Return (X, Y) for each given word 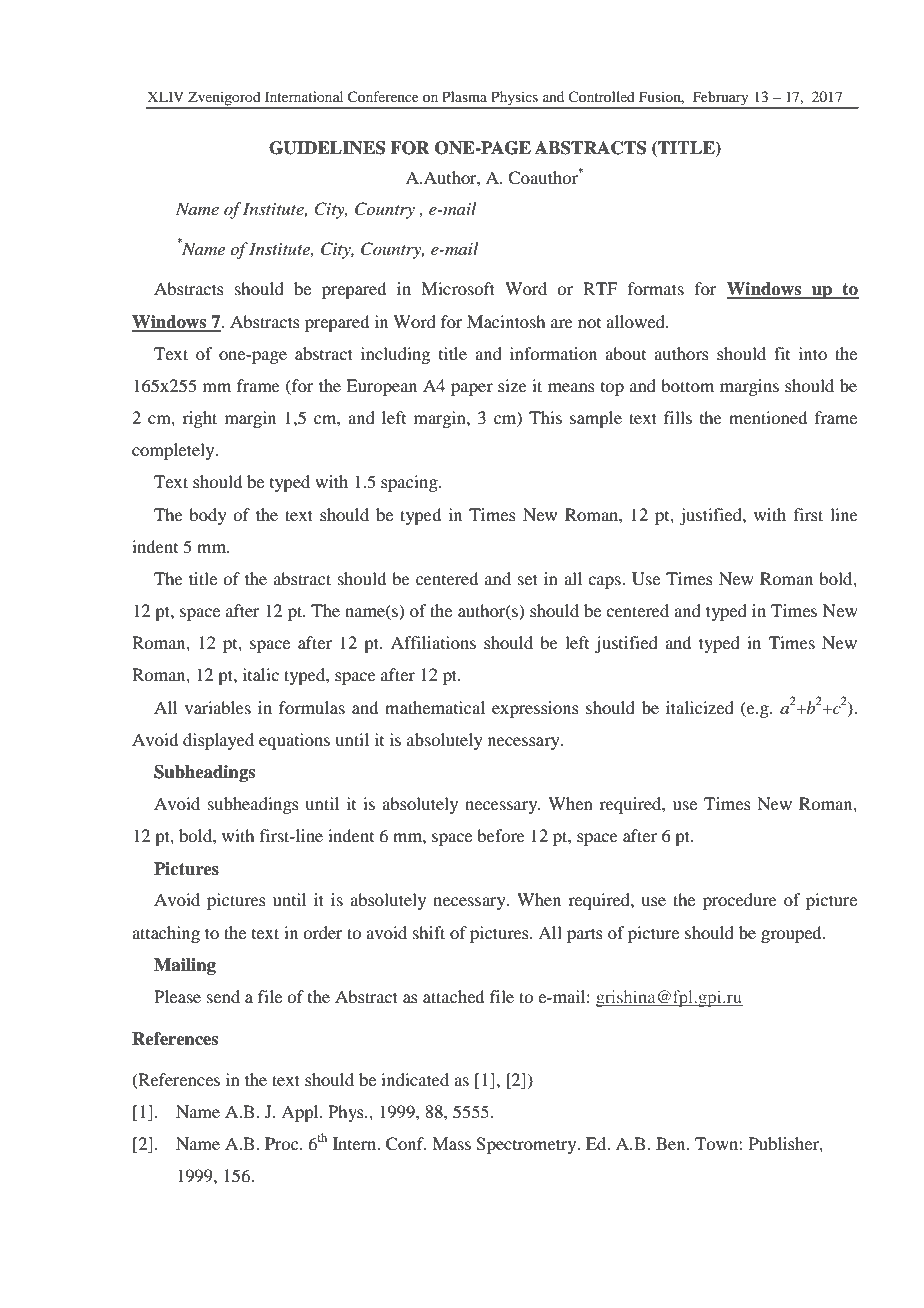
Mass (451, 1143)
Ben (672, 1143)
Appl (301, 1113)
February (720, 99)
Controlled (601, 96)
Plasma (464, 96)
